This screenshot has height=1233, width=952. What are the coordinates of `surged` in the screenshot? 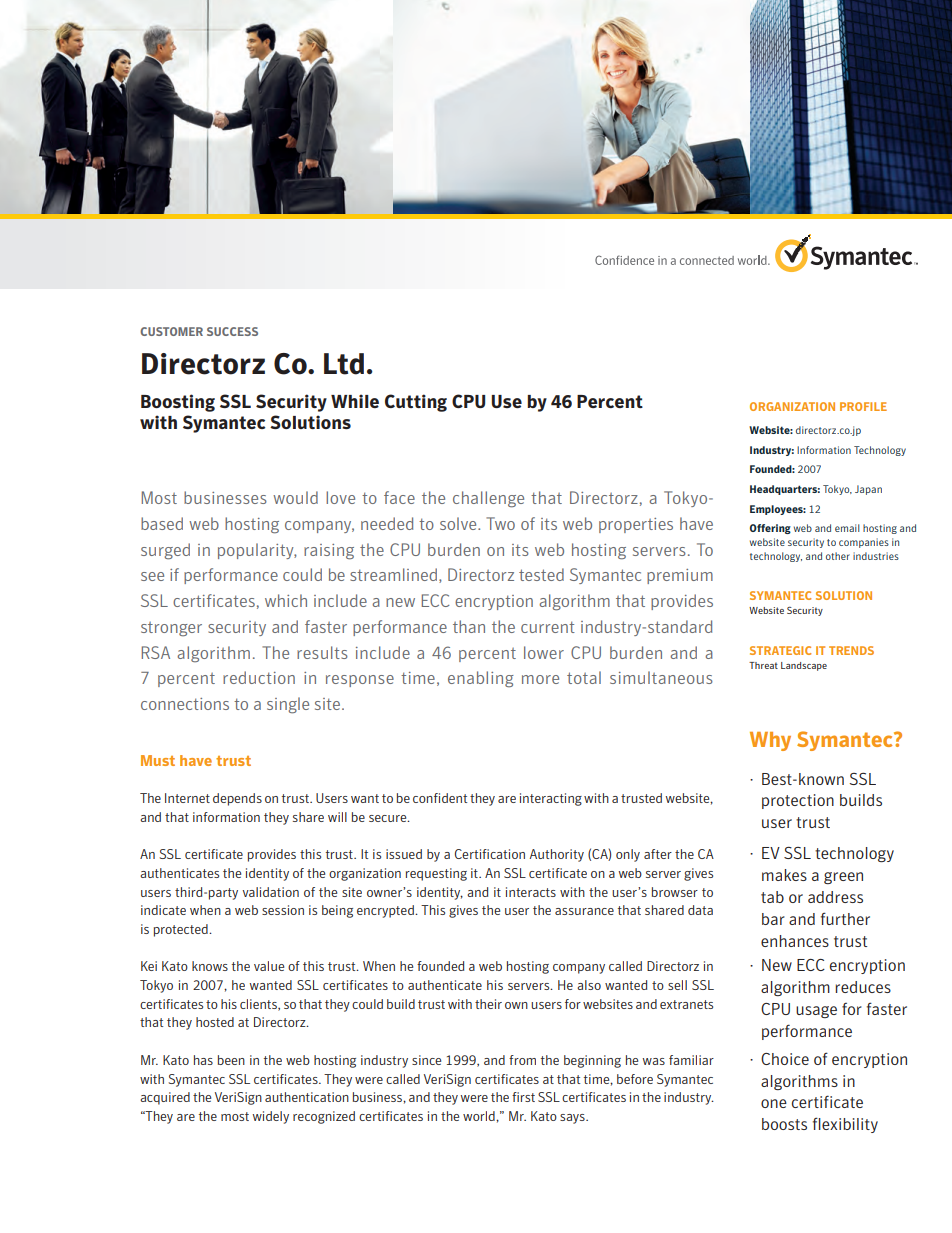 It's located at (165, 551).
